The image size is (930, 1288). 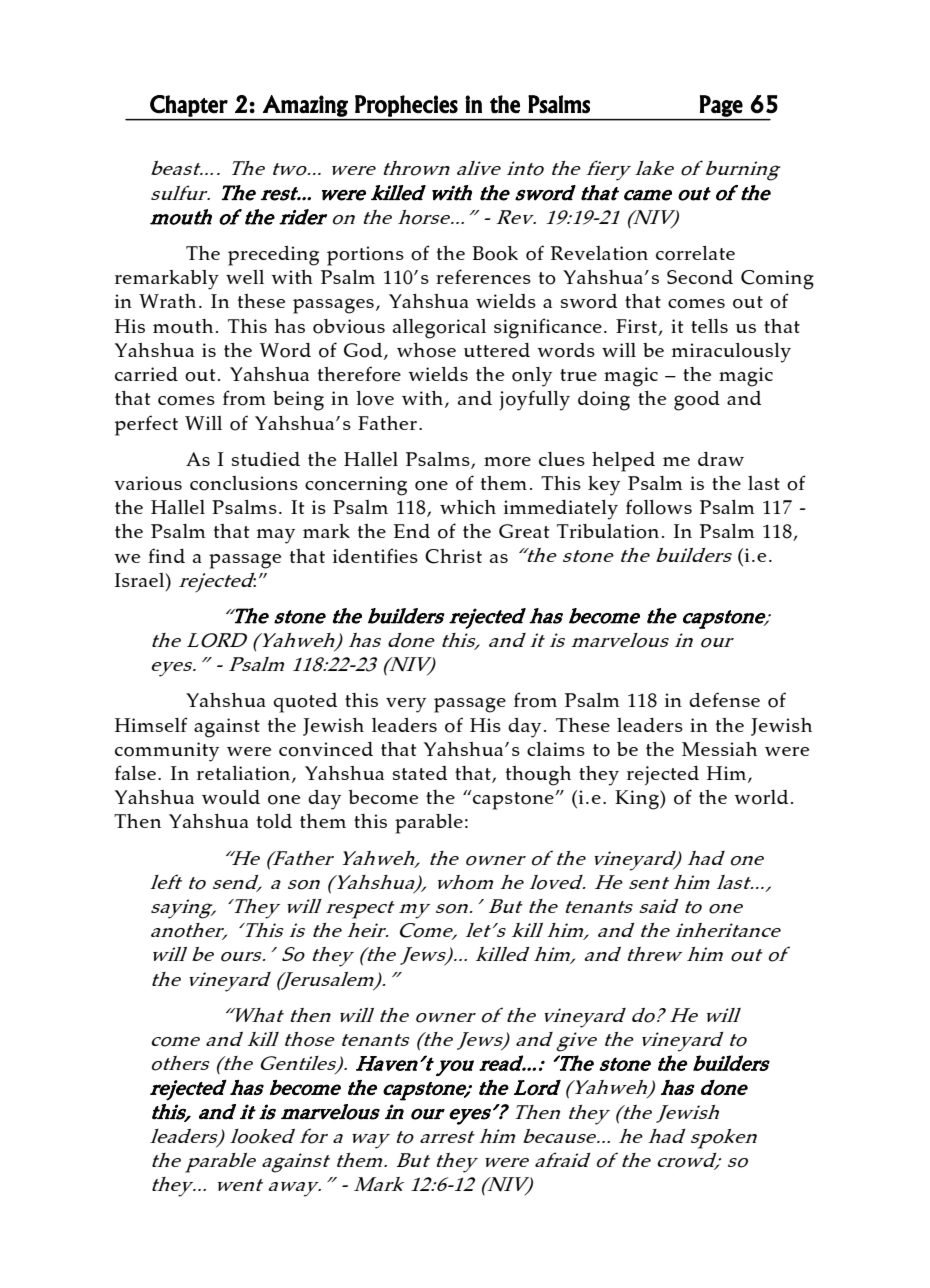 What do you see at coordinates (406, 106) in the screenshot?
I see `Prophecies` at bounding box center [406, 106].
